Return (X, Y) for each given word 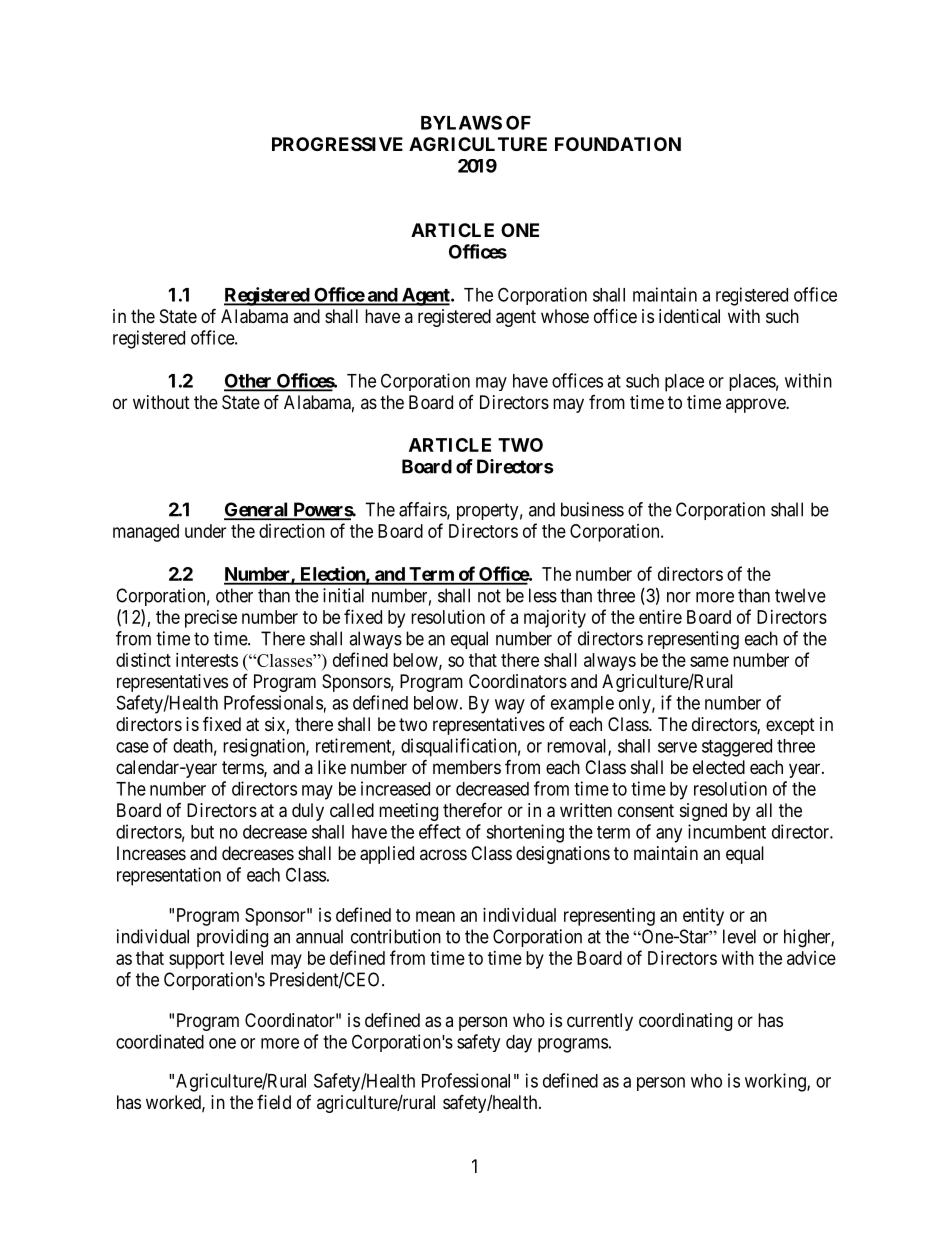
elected (719, 767)
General (257, 510)
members (467, 767)
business (592, 509)
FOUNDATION (618, 144)
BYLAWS (461, 122)
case (132, 747)
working (776, 1082)
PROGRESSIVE (337, 144)
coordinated (160, 1041)
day (519, 1044)
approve (756, 405)
